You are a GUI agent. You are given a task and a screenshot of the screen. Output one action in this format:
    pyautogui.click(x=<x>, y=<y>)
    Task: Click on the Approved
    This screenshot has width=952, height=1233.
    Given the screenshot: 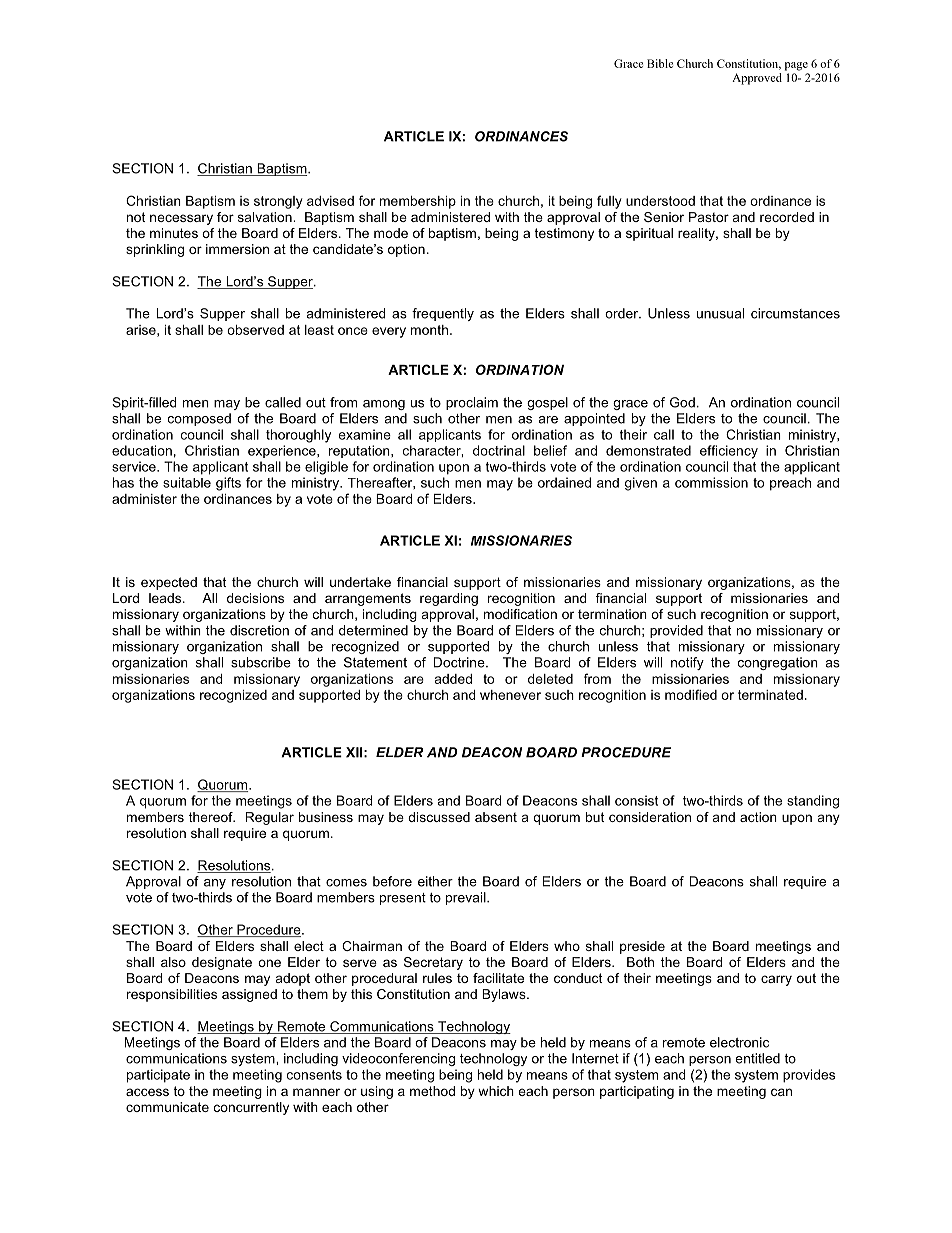 What is the action you would take?
    pyautogui.click(x=757, y=79)
